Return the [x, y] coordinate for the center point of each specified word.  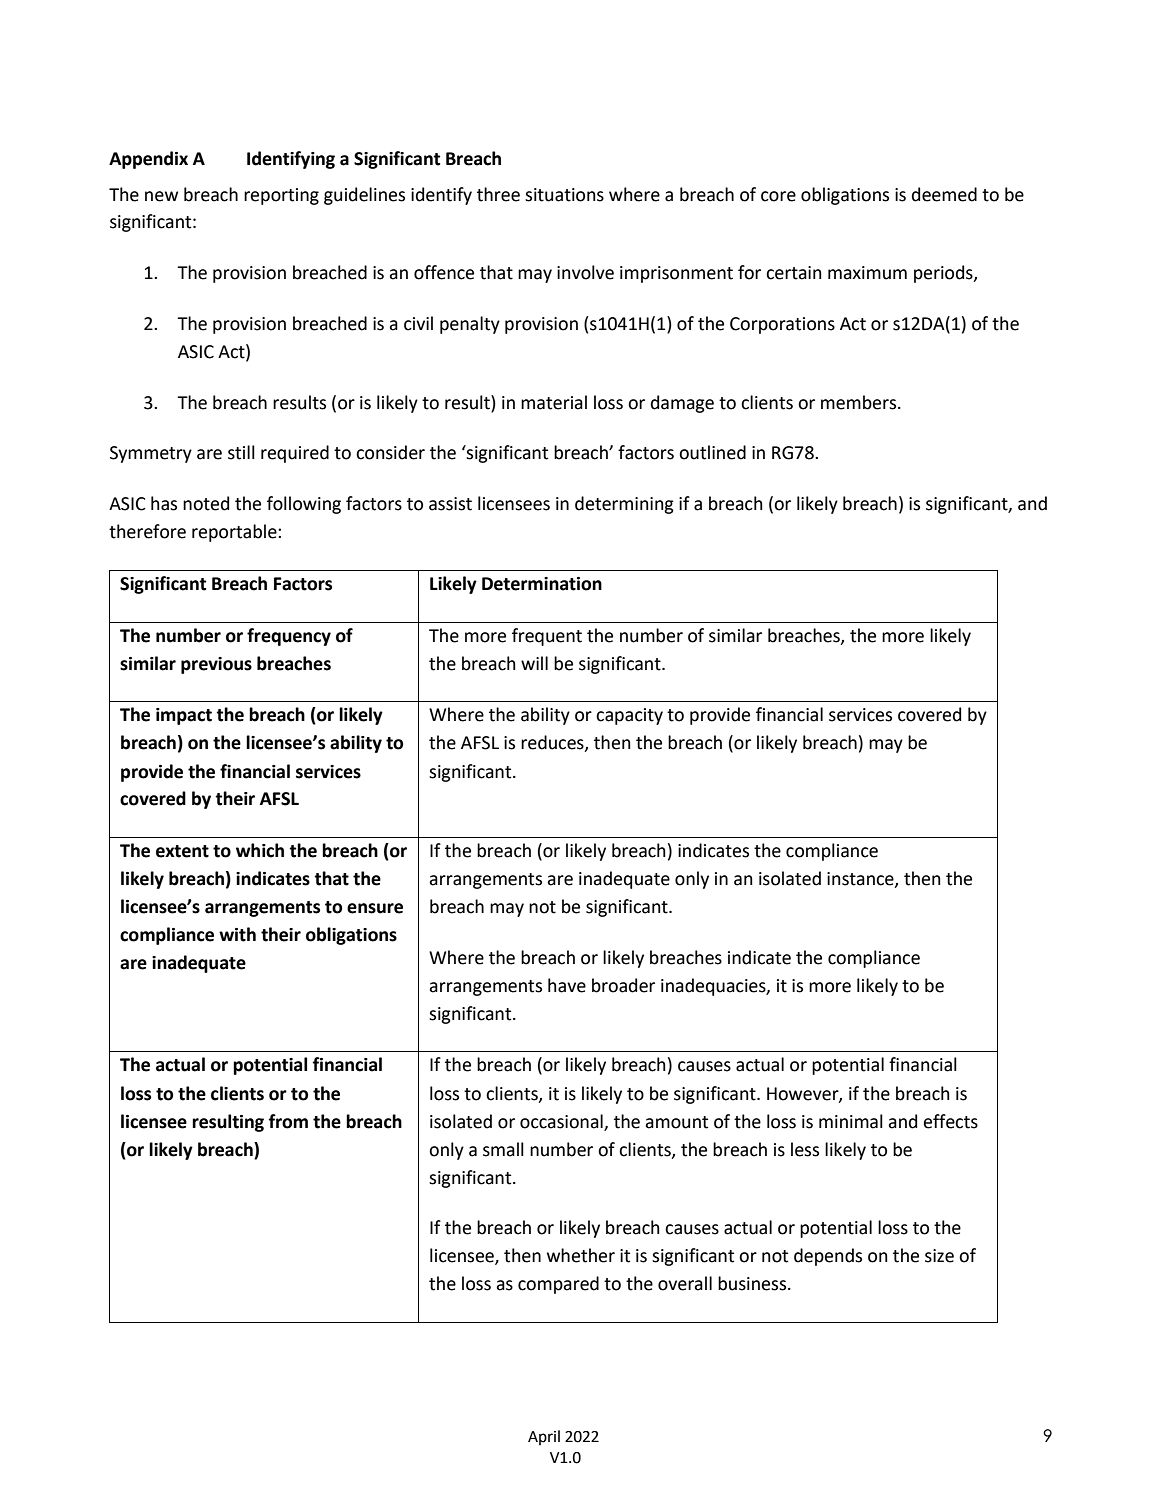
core [778, 196]
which [260, 850]
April [544, 1437]
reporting [281, 196]
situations [564, 195]
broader [623, 985]
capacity [629, 716]
